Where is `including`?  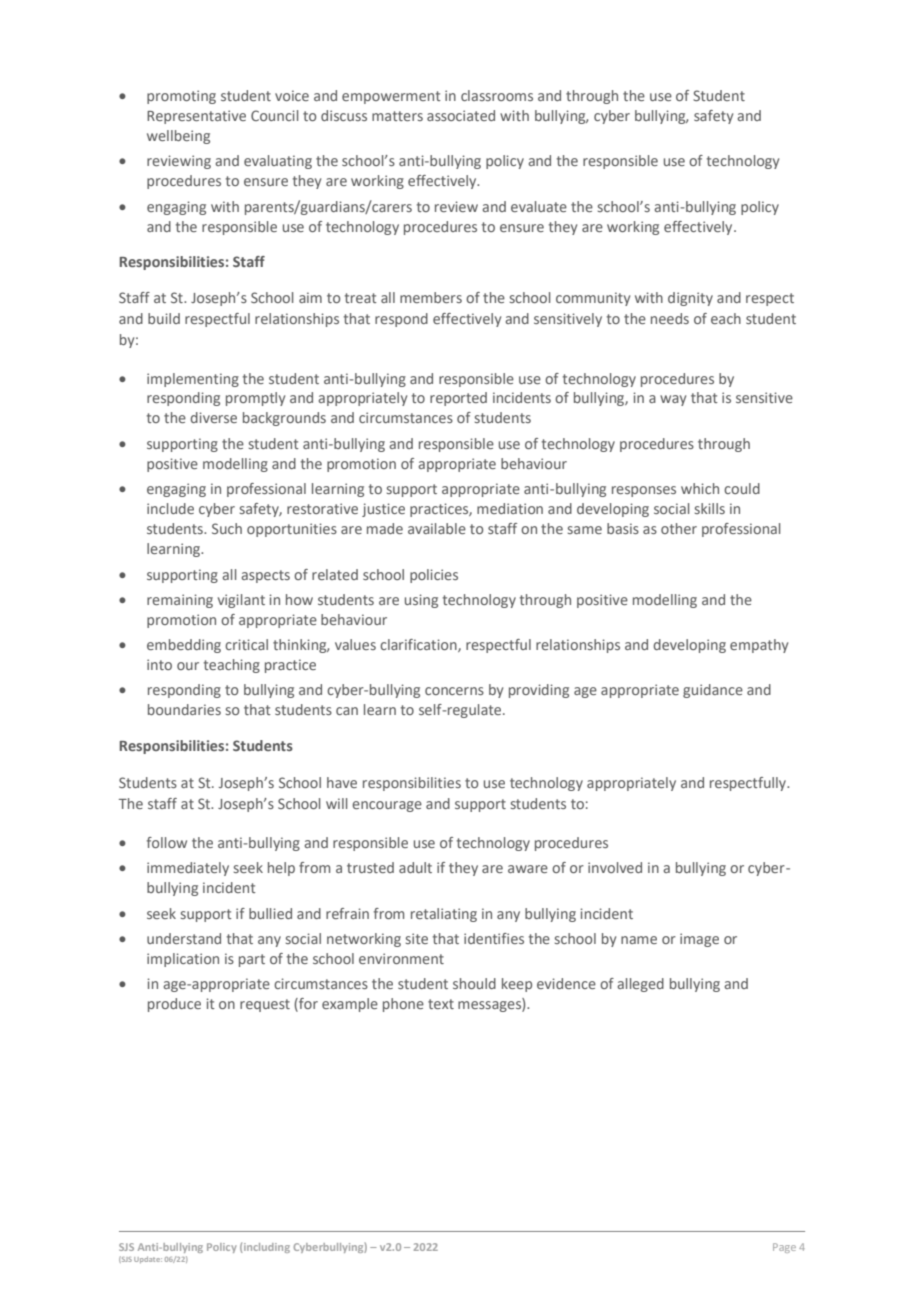
including is located at coordinates (267, 1248).
